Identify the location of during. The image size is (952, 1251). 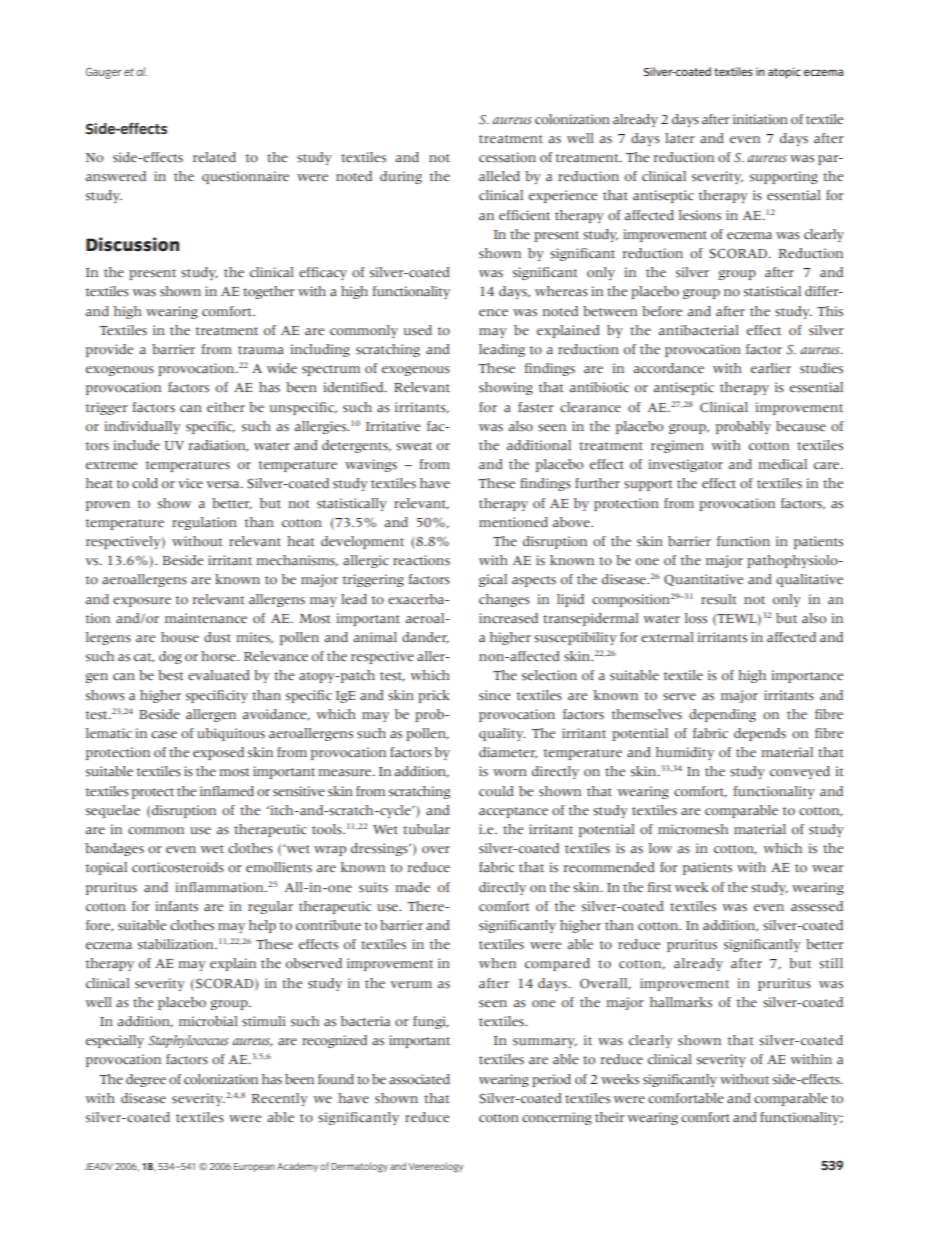
(401, 177).
